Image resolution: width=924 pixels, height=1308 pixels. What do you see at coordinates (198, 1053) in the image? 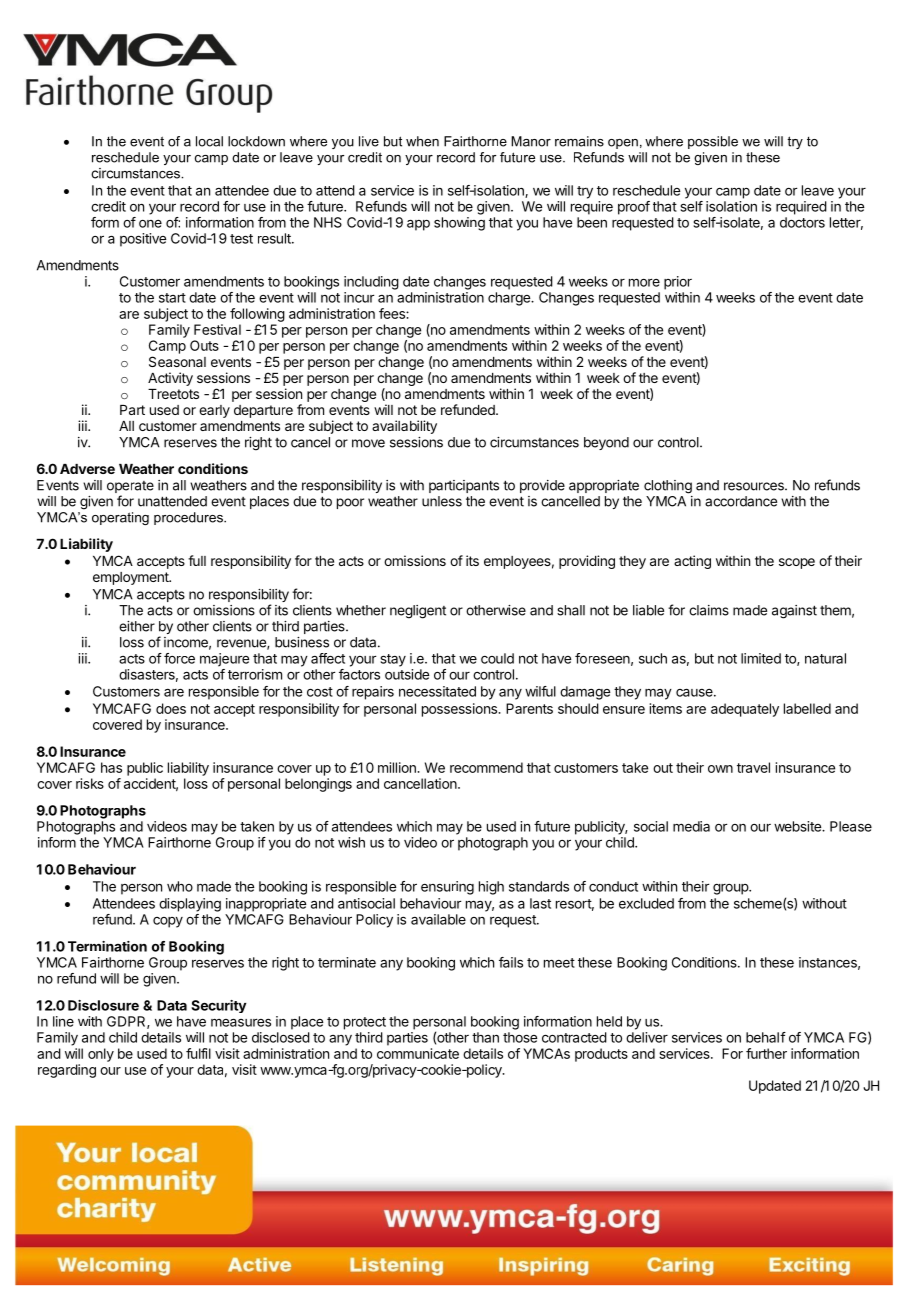
I see `fulfil` at bounding box center [198, 1053].
